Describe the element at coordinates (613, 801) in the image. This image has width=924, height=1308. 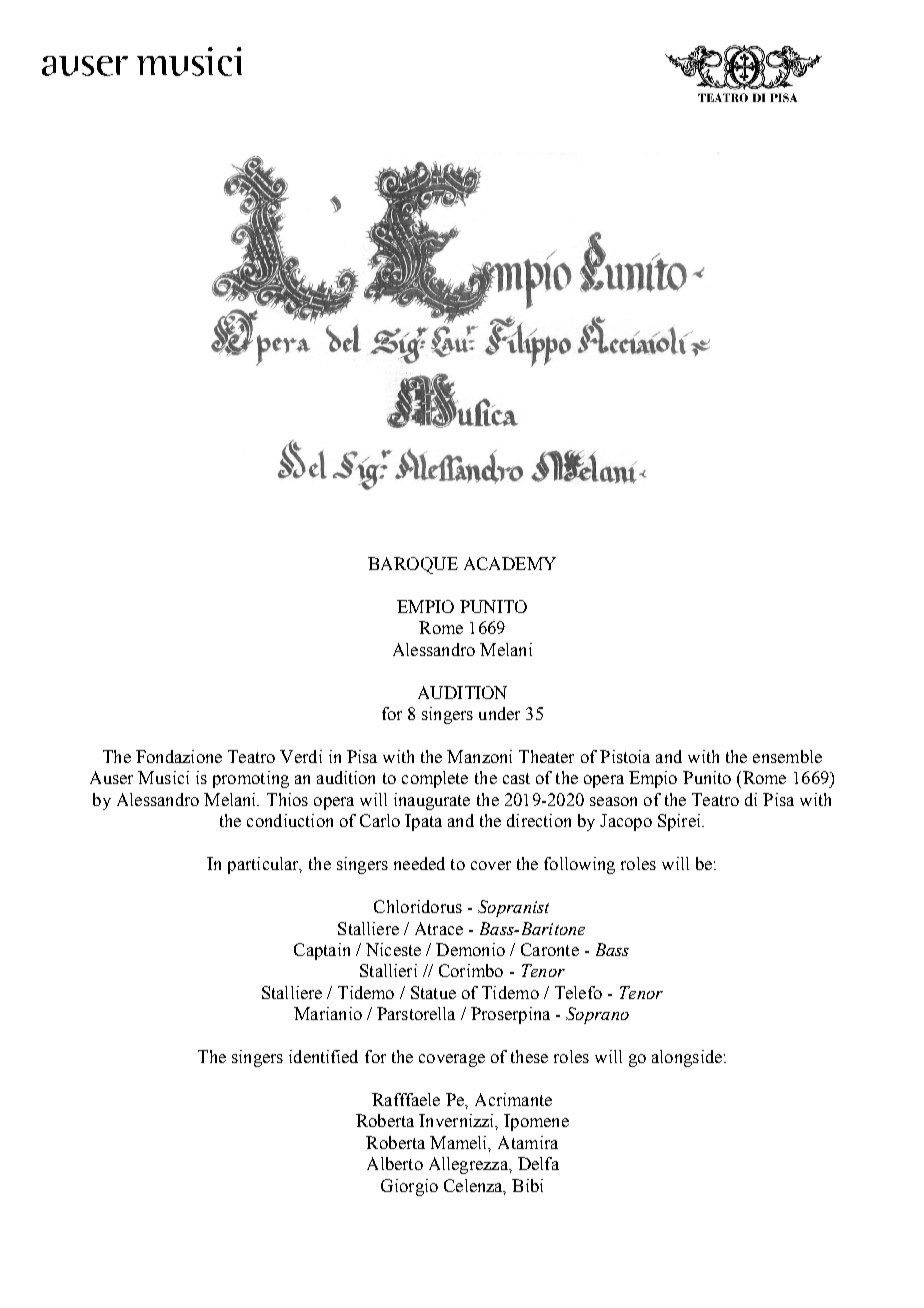
I see `season` at that location.
